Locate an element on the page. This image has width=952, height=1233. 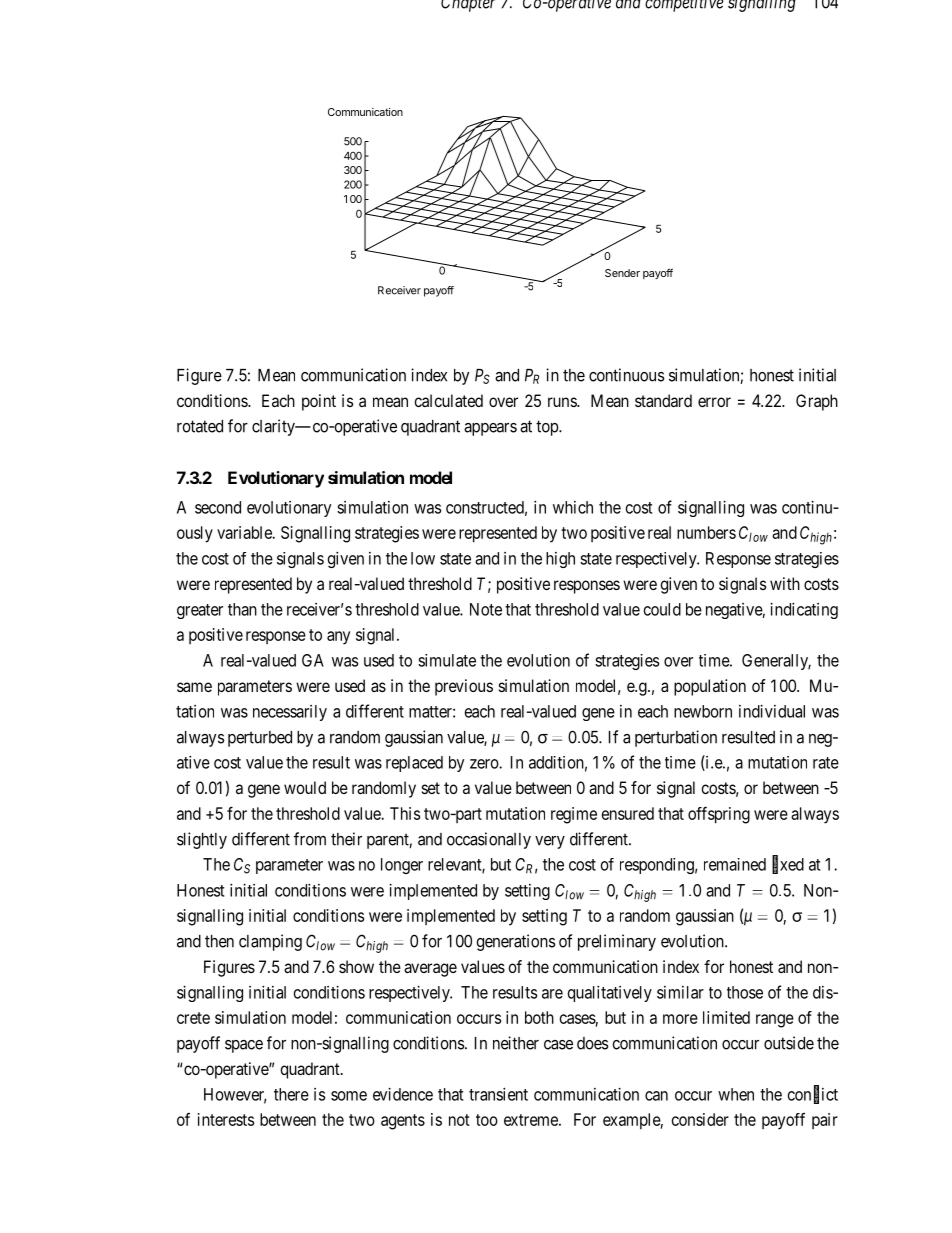
error is located at coordinates (714, 402).
